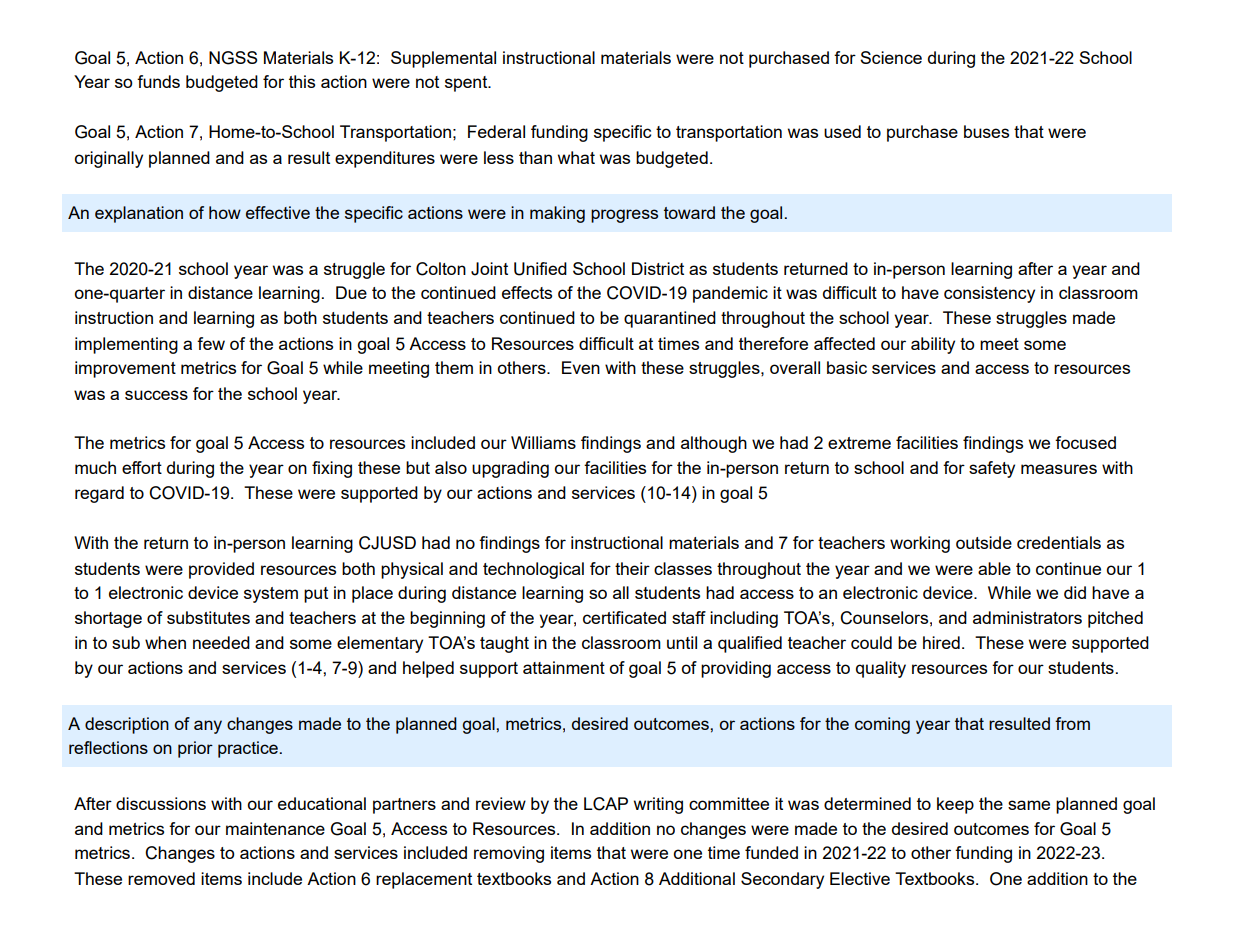 The width and height of the document is (1233, 952). What do you see at coordinates (158, 81) in the document?
I see `funds` at bounding box center [158, 81].
